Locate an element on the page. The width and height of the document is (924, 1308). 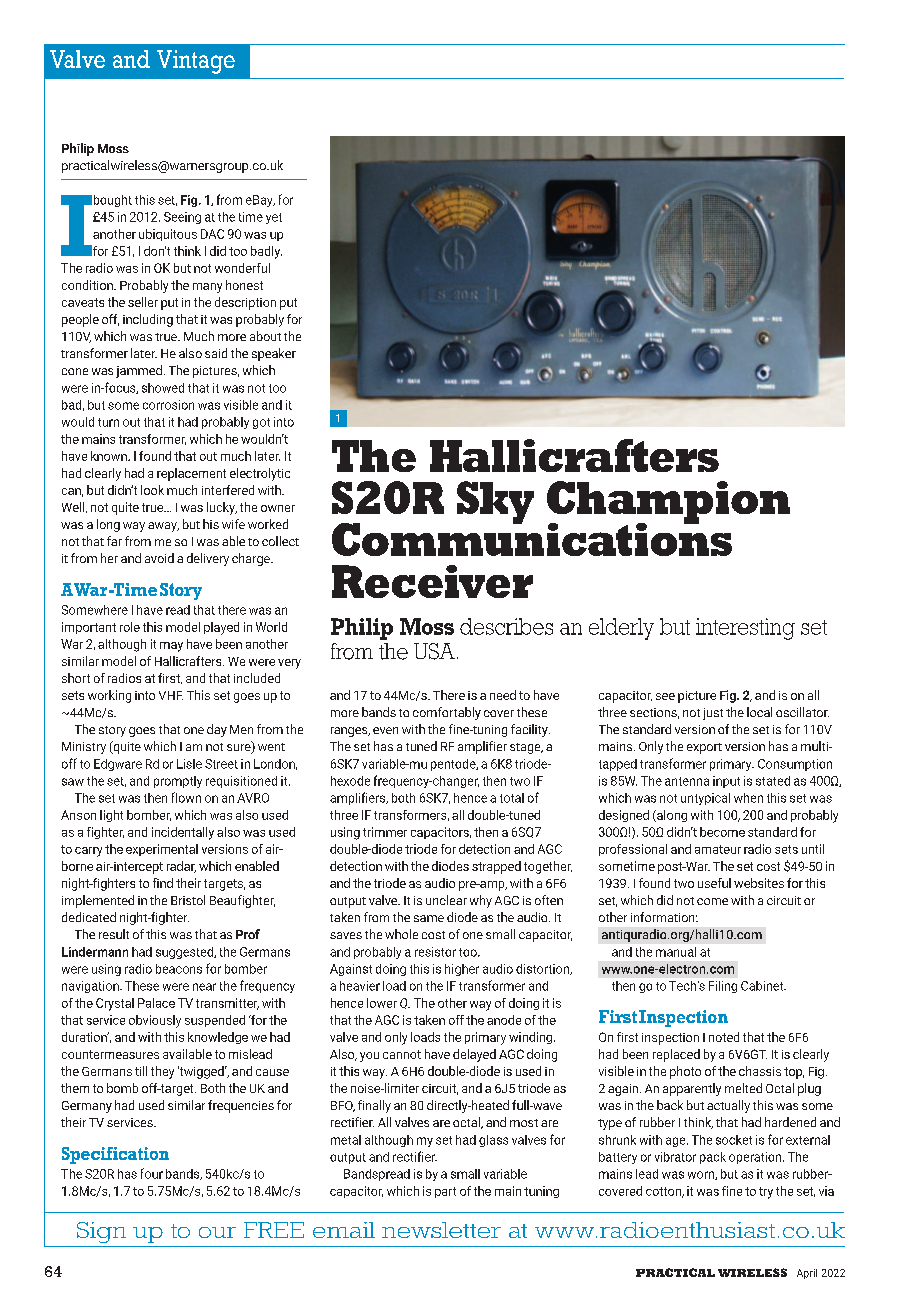
Vintage is located at coordinates (196, 62).
